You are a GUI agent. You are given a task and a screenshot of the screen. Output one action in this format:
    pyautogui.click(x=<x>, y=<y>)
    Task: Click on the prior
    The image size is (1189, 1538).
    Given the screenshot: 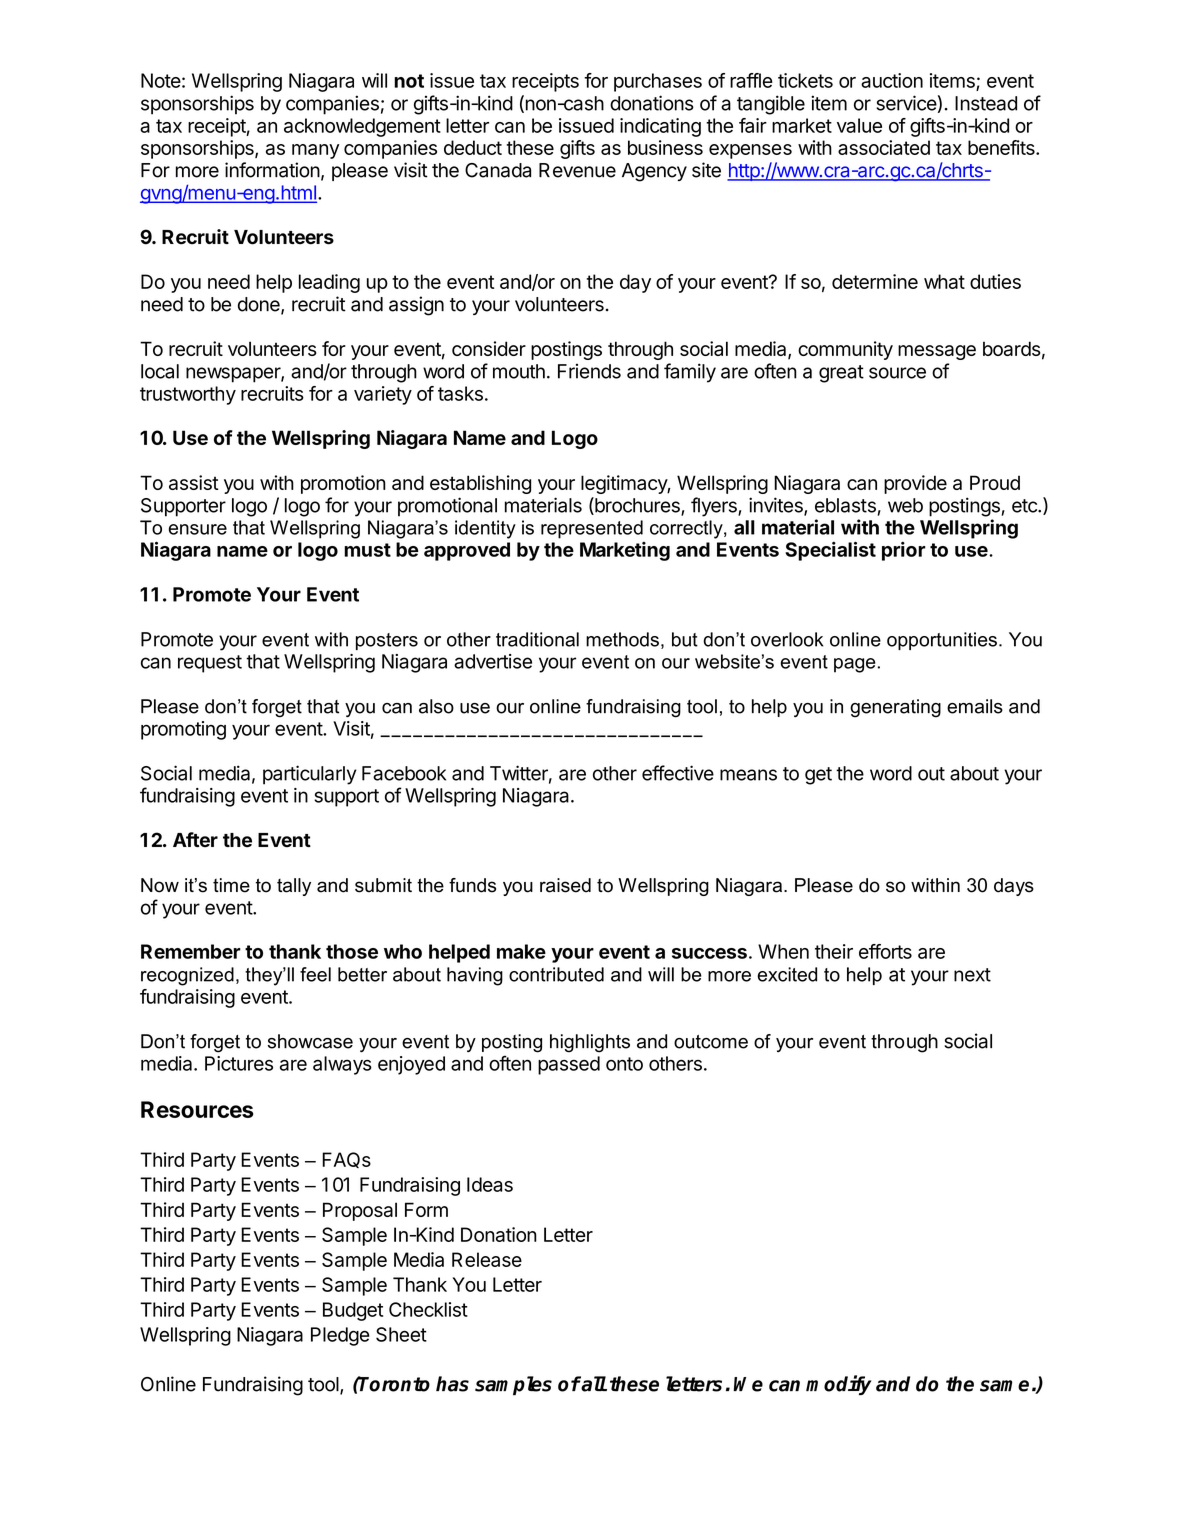 What is the action you would take?
    pyautogui.click(x=904, y=551)
